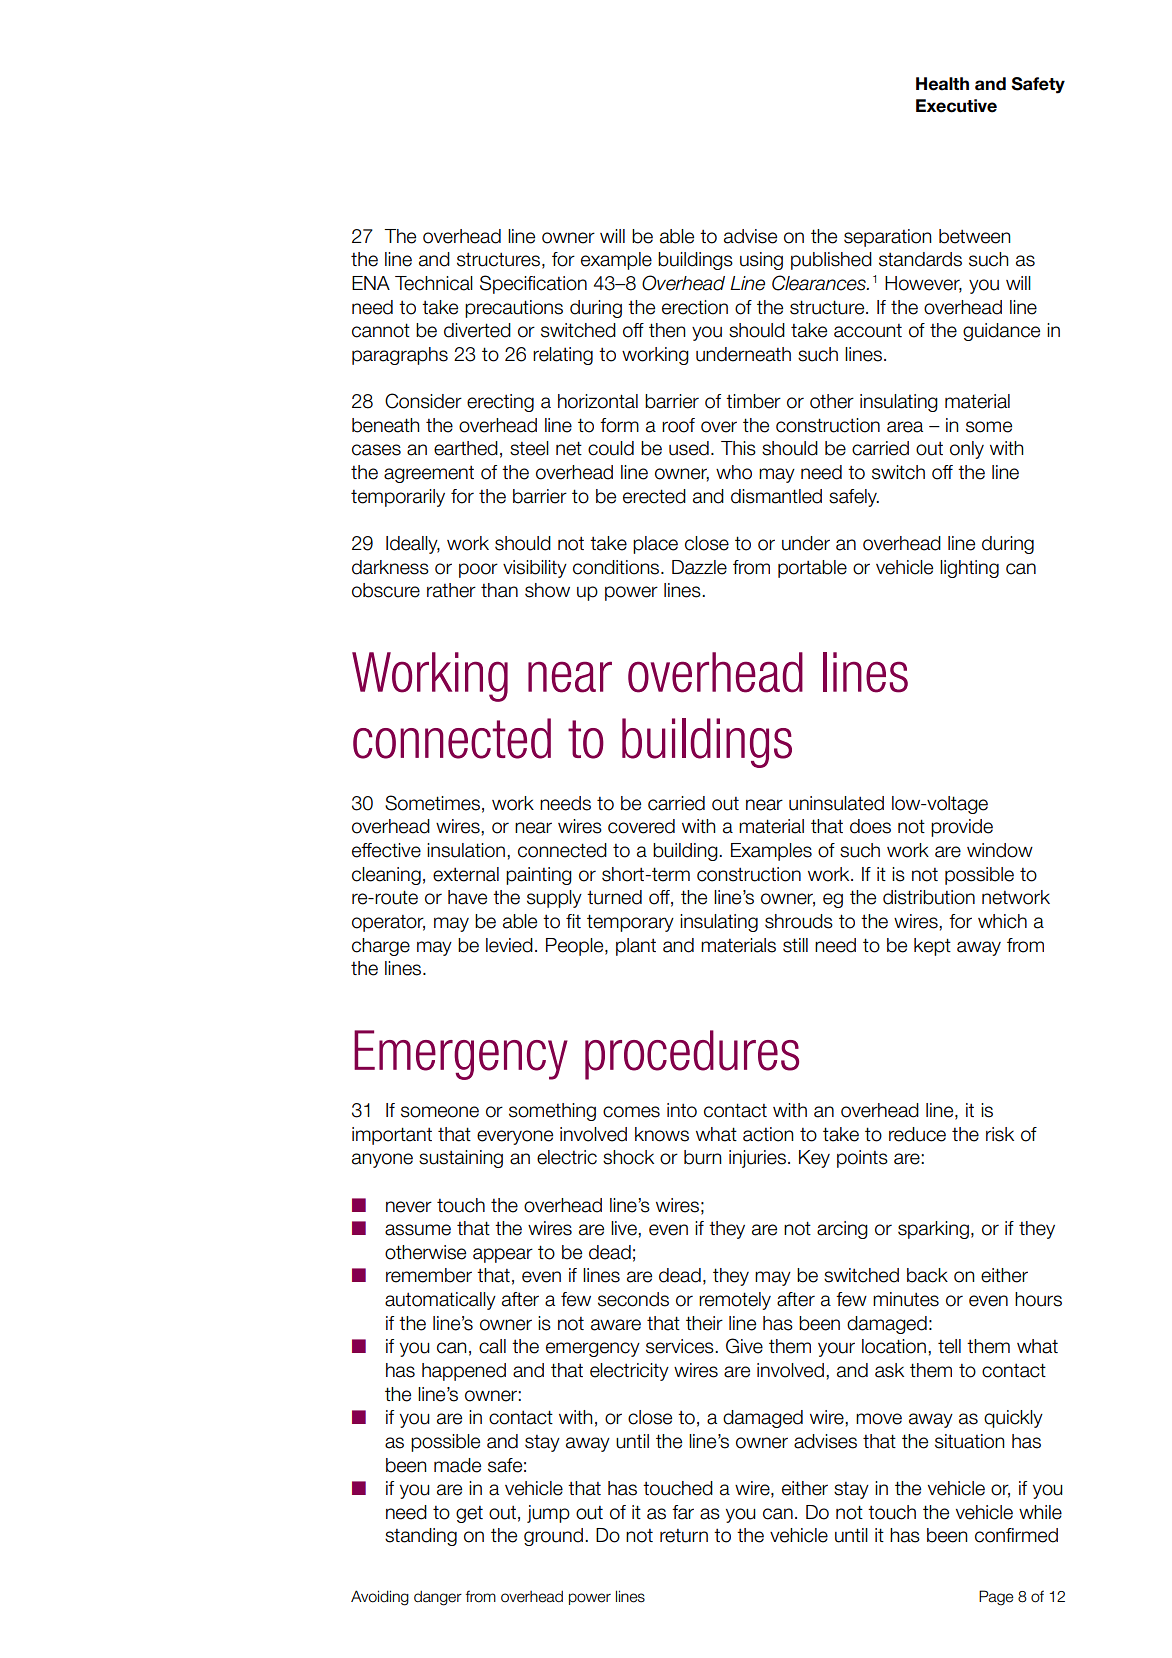 The width and height of the document is (1172, 1658). Describe the element at coordinates (996, 1598) in the document. I see `Page` at that location.
